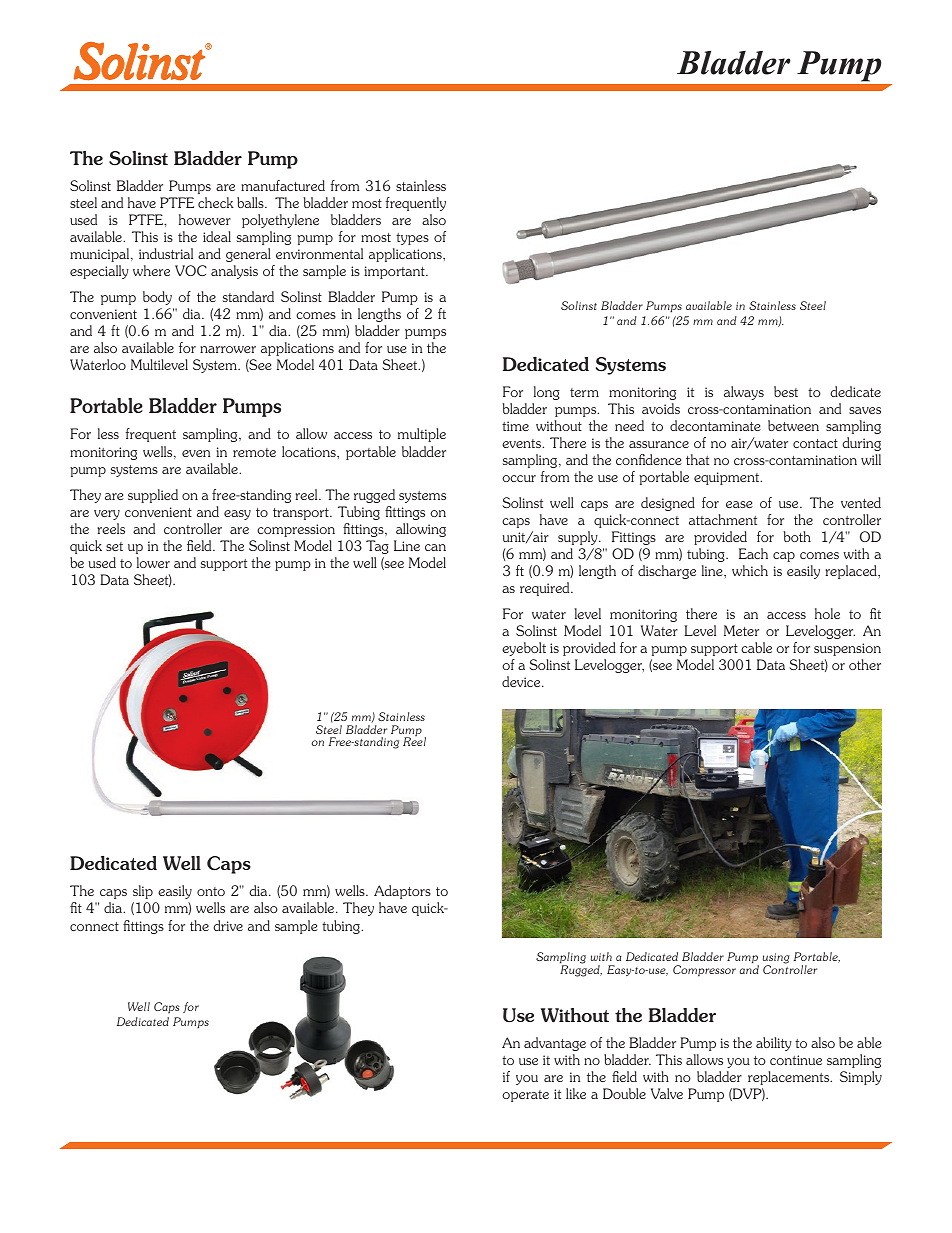 The width and height of the screenshot is (952, 1233). Describe the element at coordinates (205, 219) in the screenshot. I see `however` at that location.
